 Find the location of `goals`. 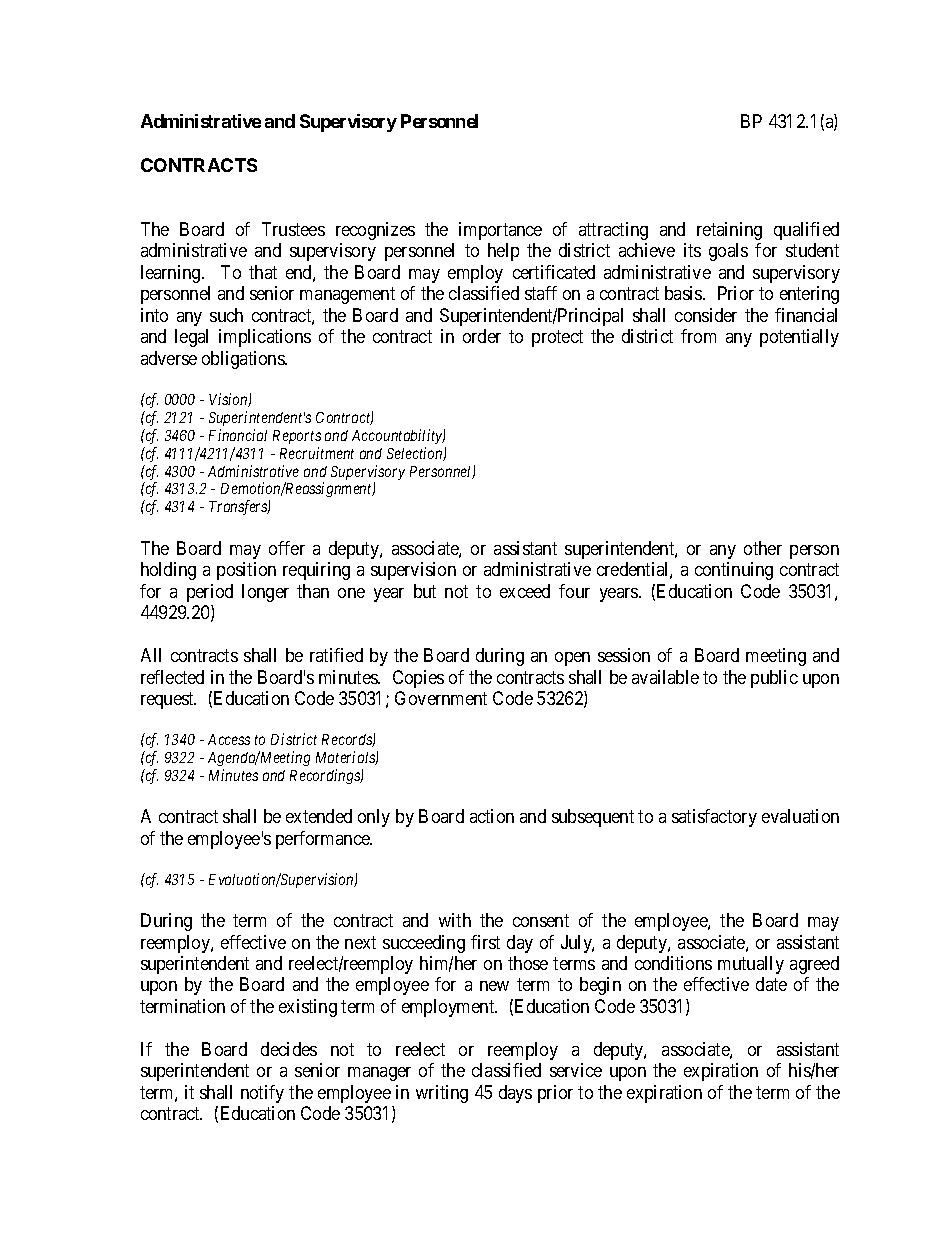

goals is located at coordinates (728, 252).
